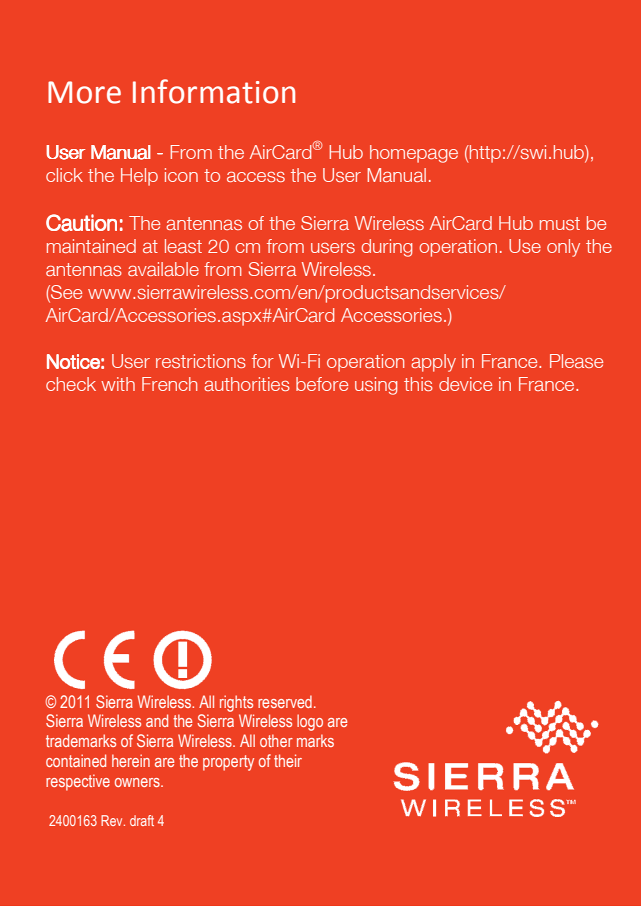 The width and height of the screenshot is (641, 907). What do you see at coordinates (91, 246) in the screenshot?
I see `maintained` at bounding box center [91, 246].
